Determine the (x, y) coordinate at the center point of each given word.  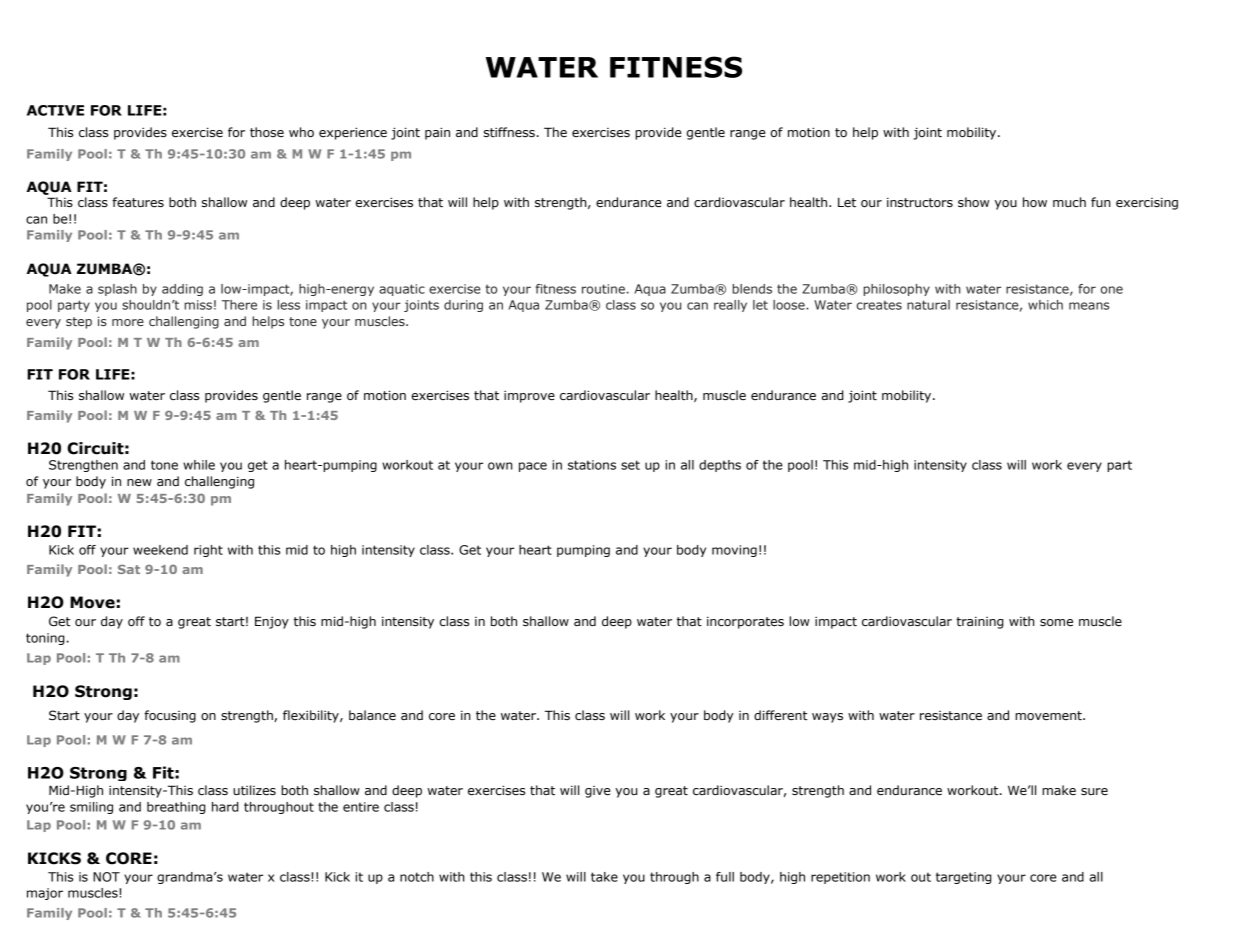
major (45, 894)
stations (592, 465)
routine (603, 289)
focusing (170, 716)
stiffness (509, 132)
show (973, 202)
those (267, 132)
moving (734, 551)
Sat (129, 569)
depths (720, 466)
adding (182, 290)
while (199, 465)
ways (827, 718)
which (1045, 305)
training (980, 622)
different (781, 715)
